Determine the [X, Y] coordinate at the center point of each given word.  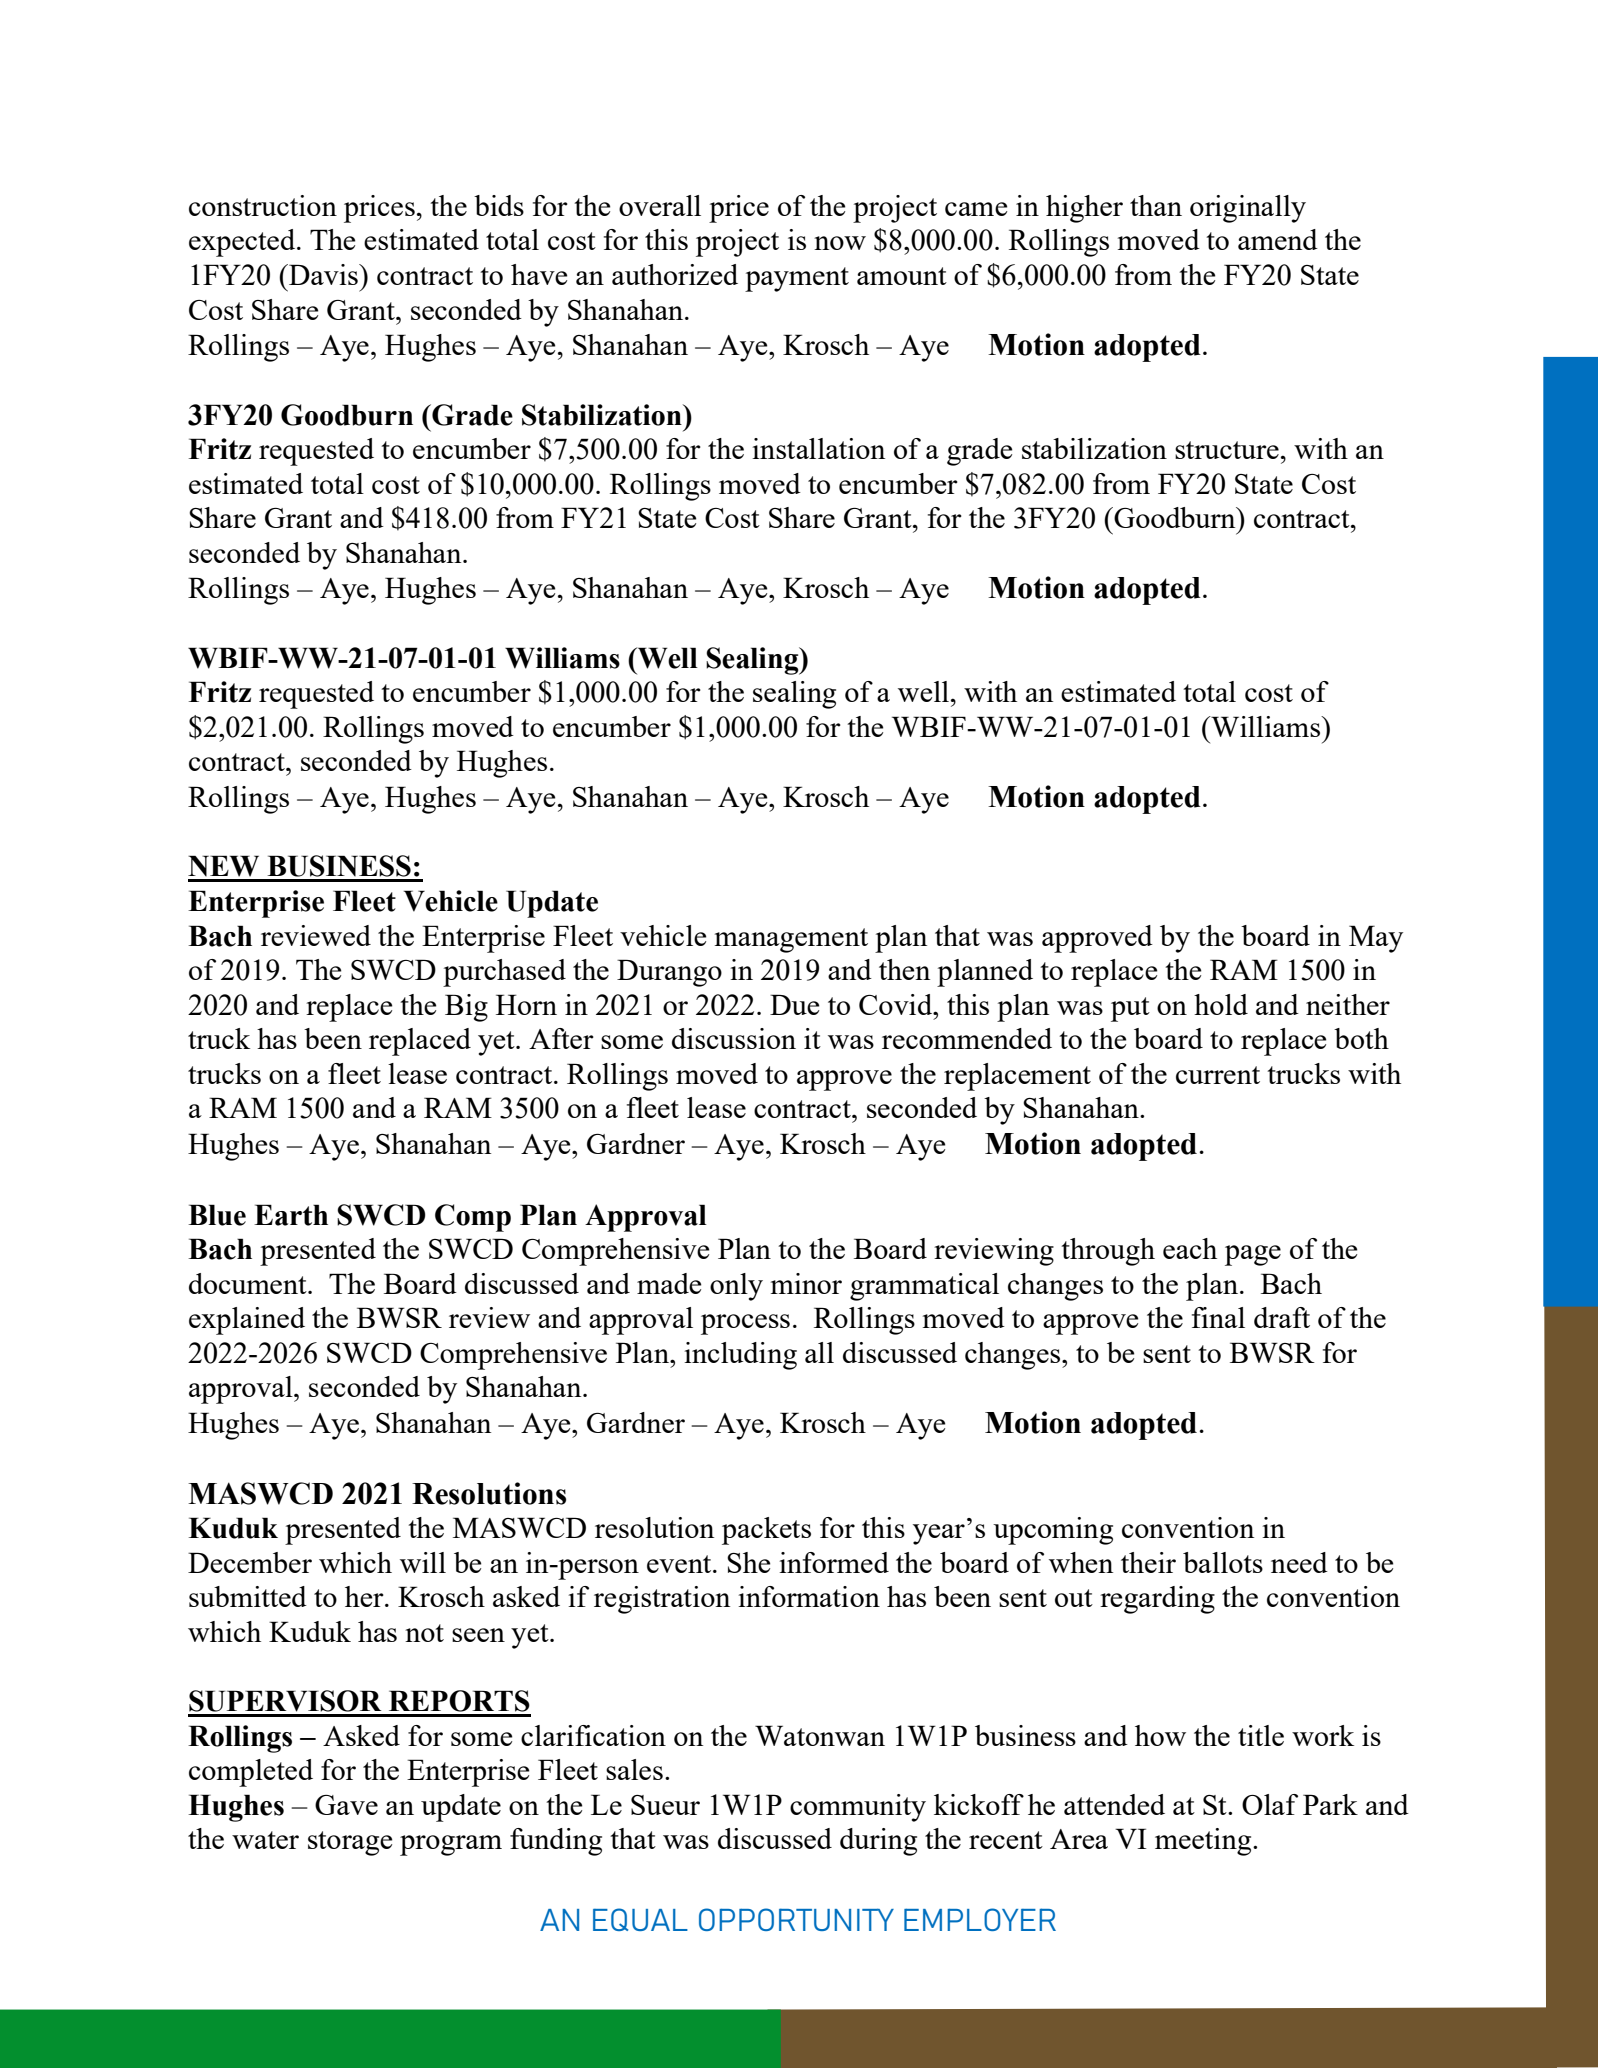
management [791, 940]
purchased [504, 973]
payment [797, 279]
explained [247, 1321]
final [1218, 1317]
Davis [323, 274]
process [745, 1324]
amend [1278, 239]
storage [350, 1843]
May [1376, 939]
